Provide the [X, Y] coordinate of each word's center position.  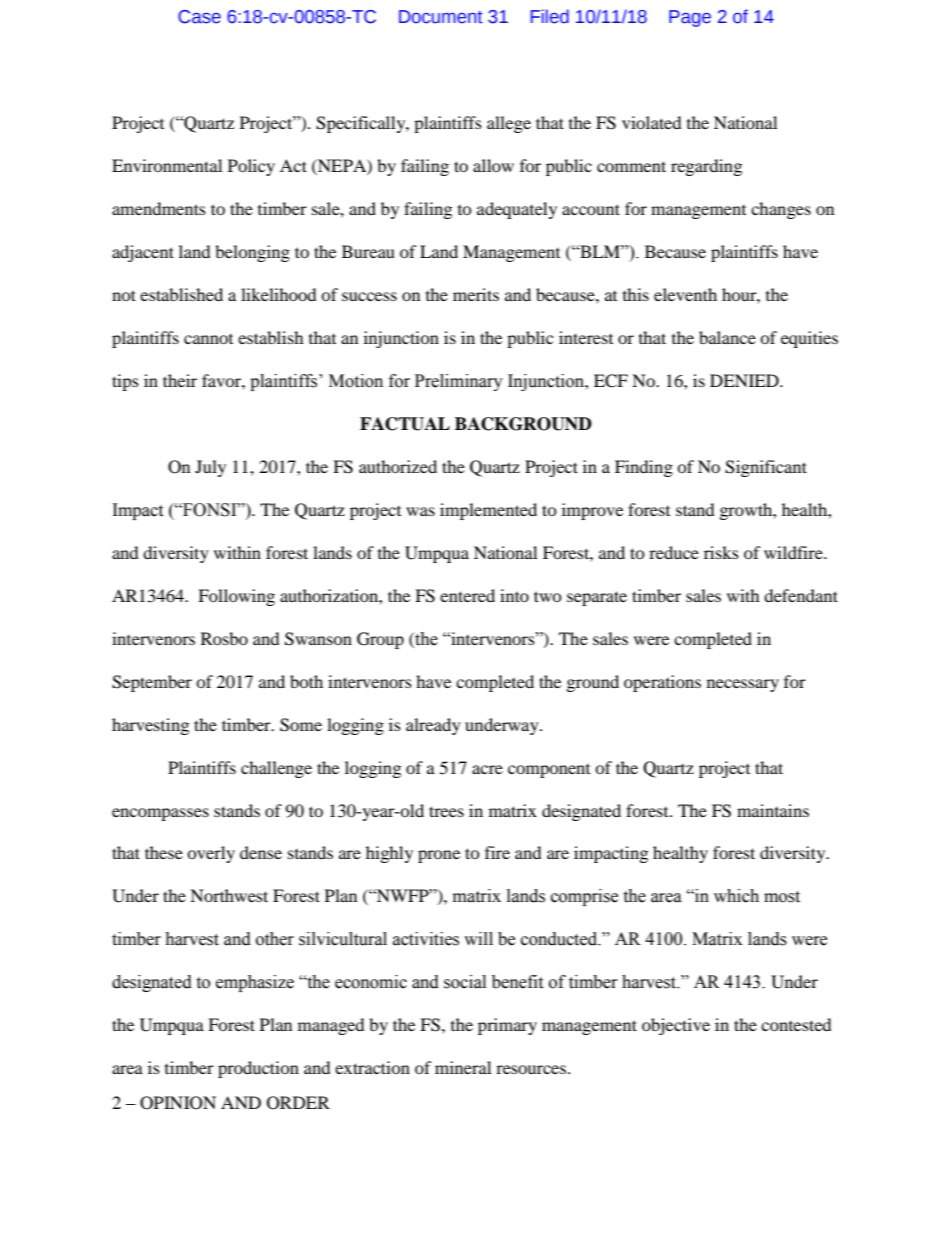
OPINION [178, 1103]
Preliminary [459, 382]
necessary [743, 685]
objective [676, 1026]
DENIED [745, 380]
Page [690, 18]
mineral [463, 1067]
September [152, 683]
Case [199, 17]
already [433, 726]
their [180, 380]
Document [441, 17]
